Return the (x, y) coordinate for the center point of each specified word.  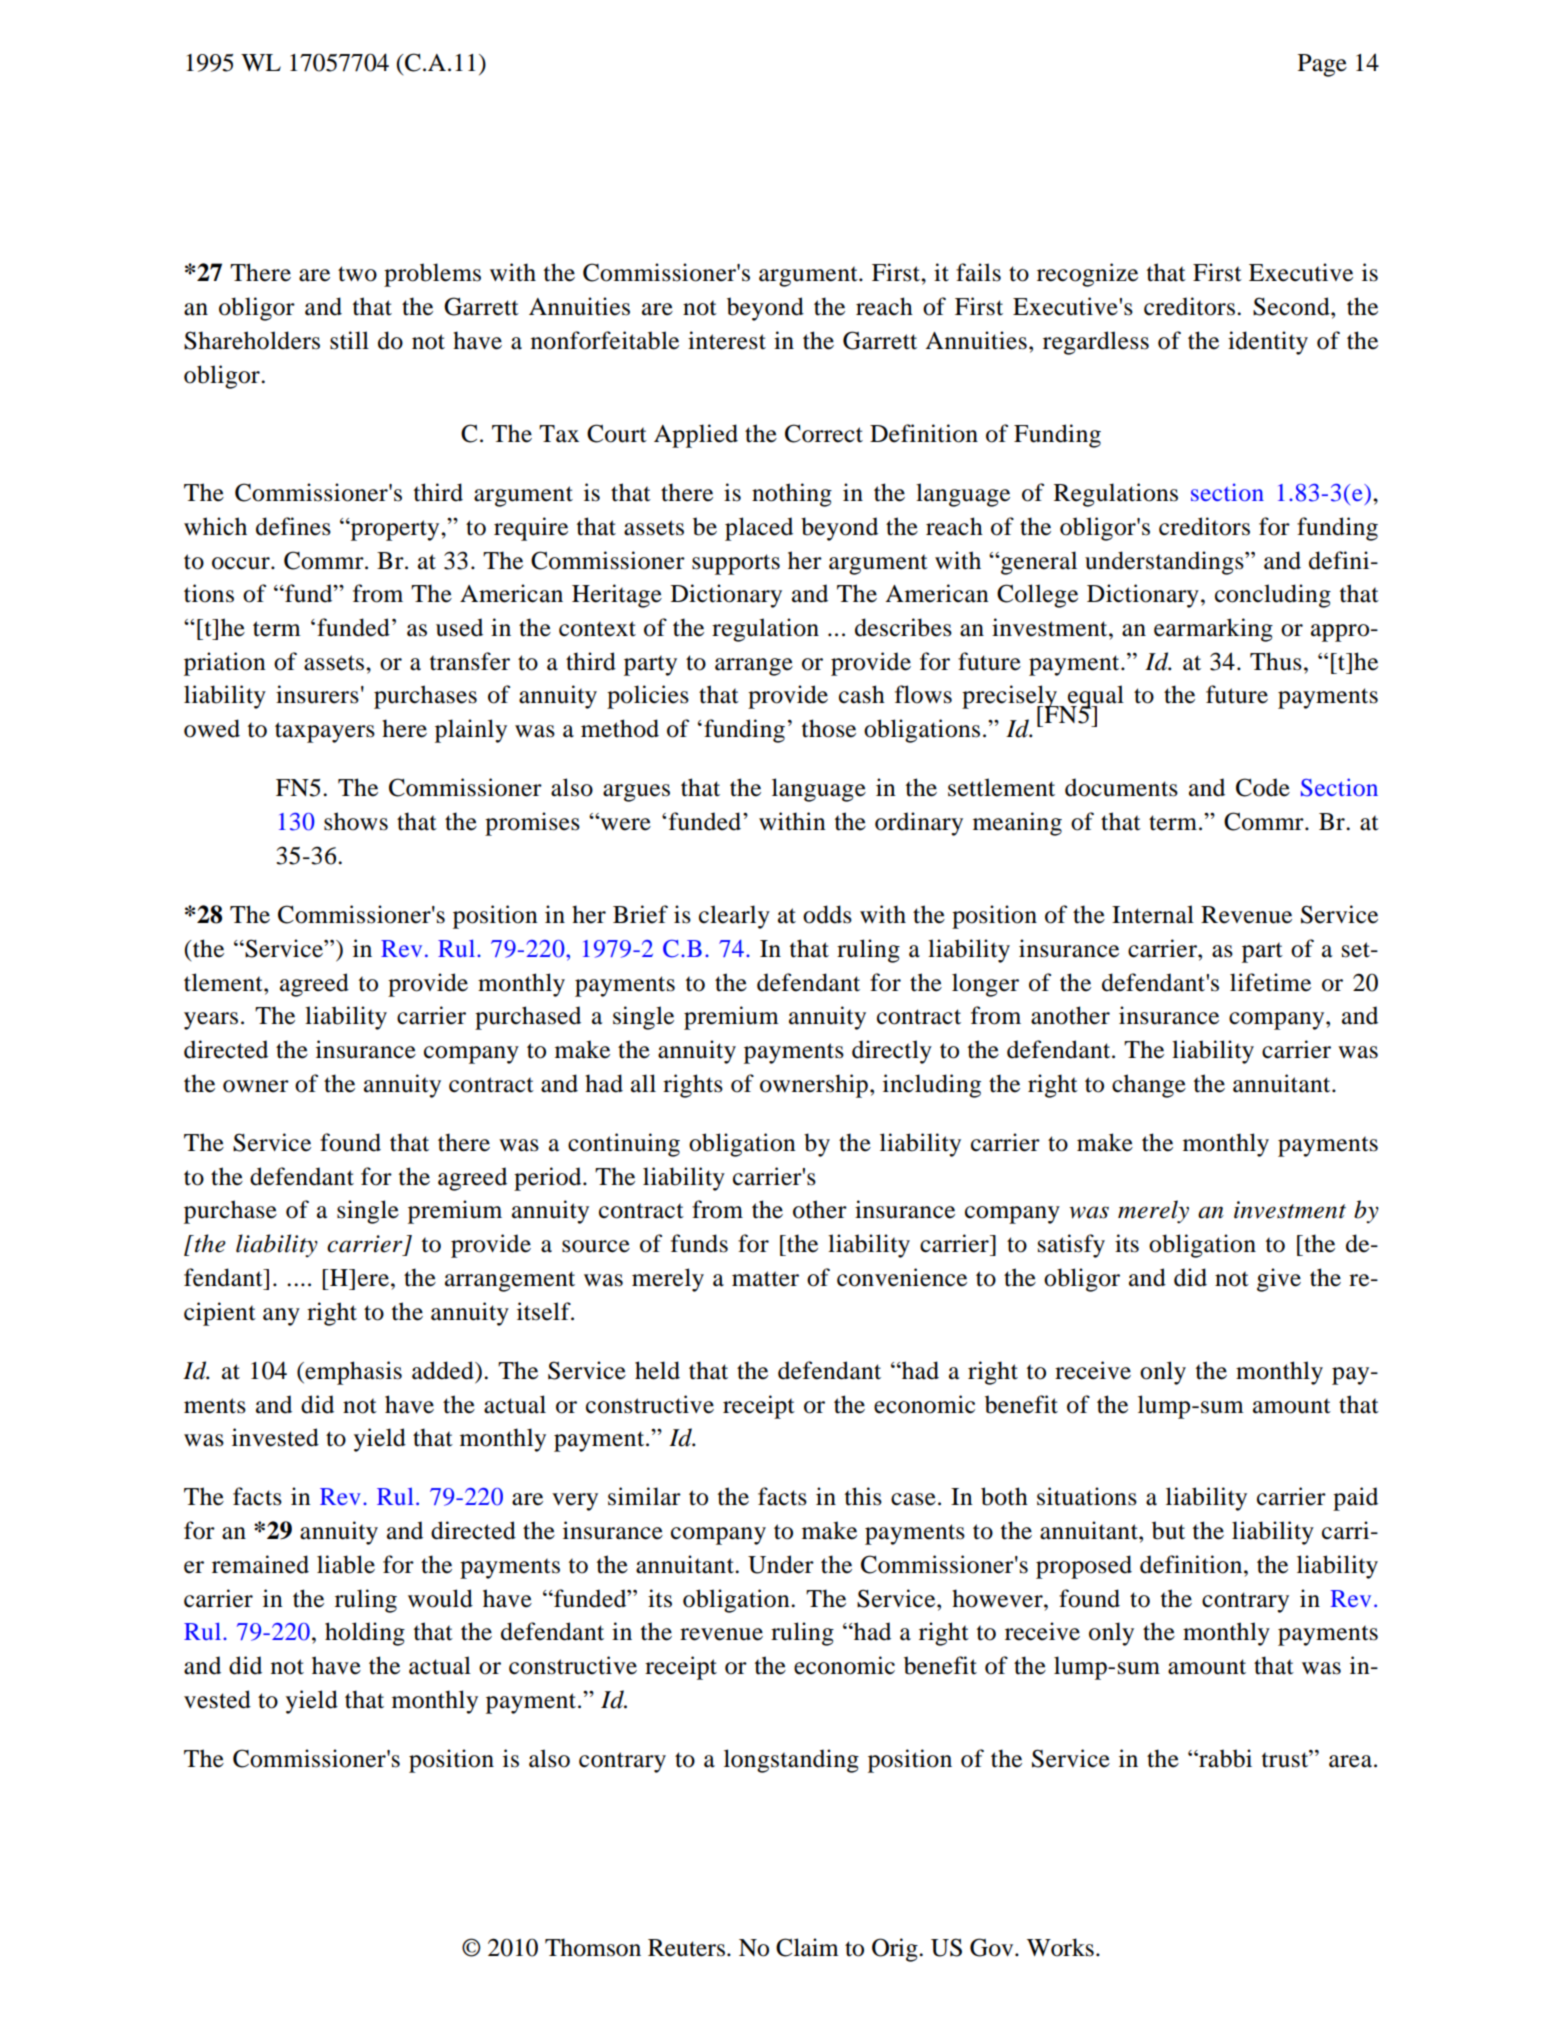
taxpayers (325, 732)
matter (765, 1279)
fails (978, 272)
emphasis (352, 1373)
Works (1060, 1947)
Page (1322, 65)
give (1279, 1280)
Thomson (593, 1947)
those (829, 728)
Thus (1276, 661)
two (357, 274)
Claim (807, 1947)
